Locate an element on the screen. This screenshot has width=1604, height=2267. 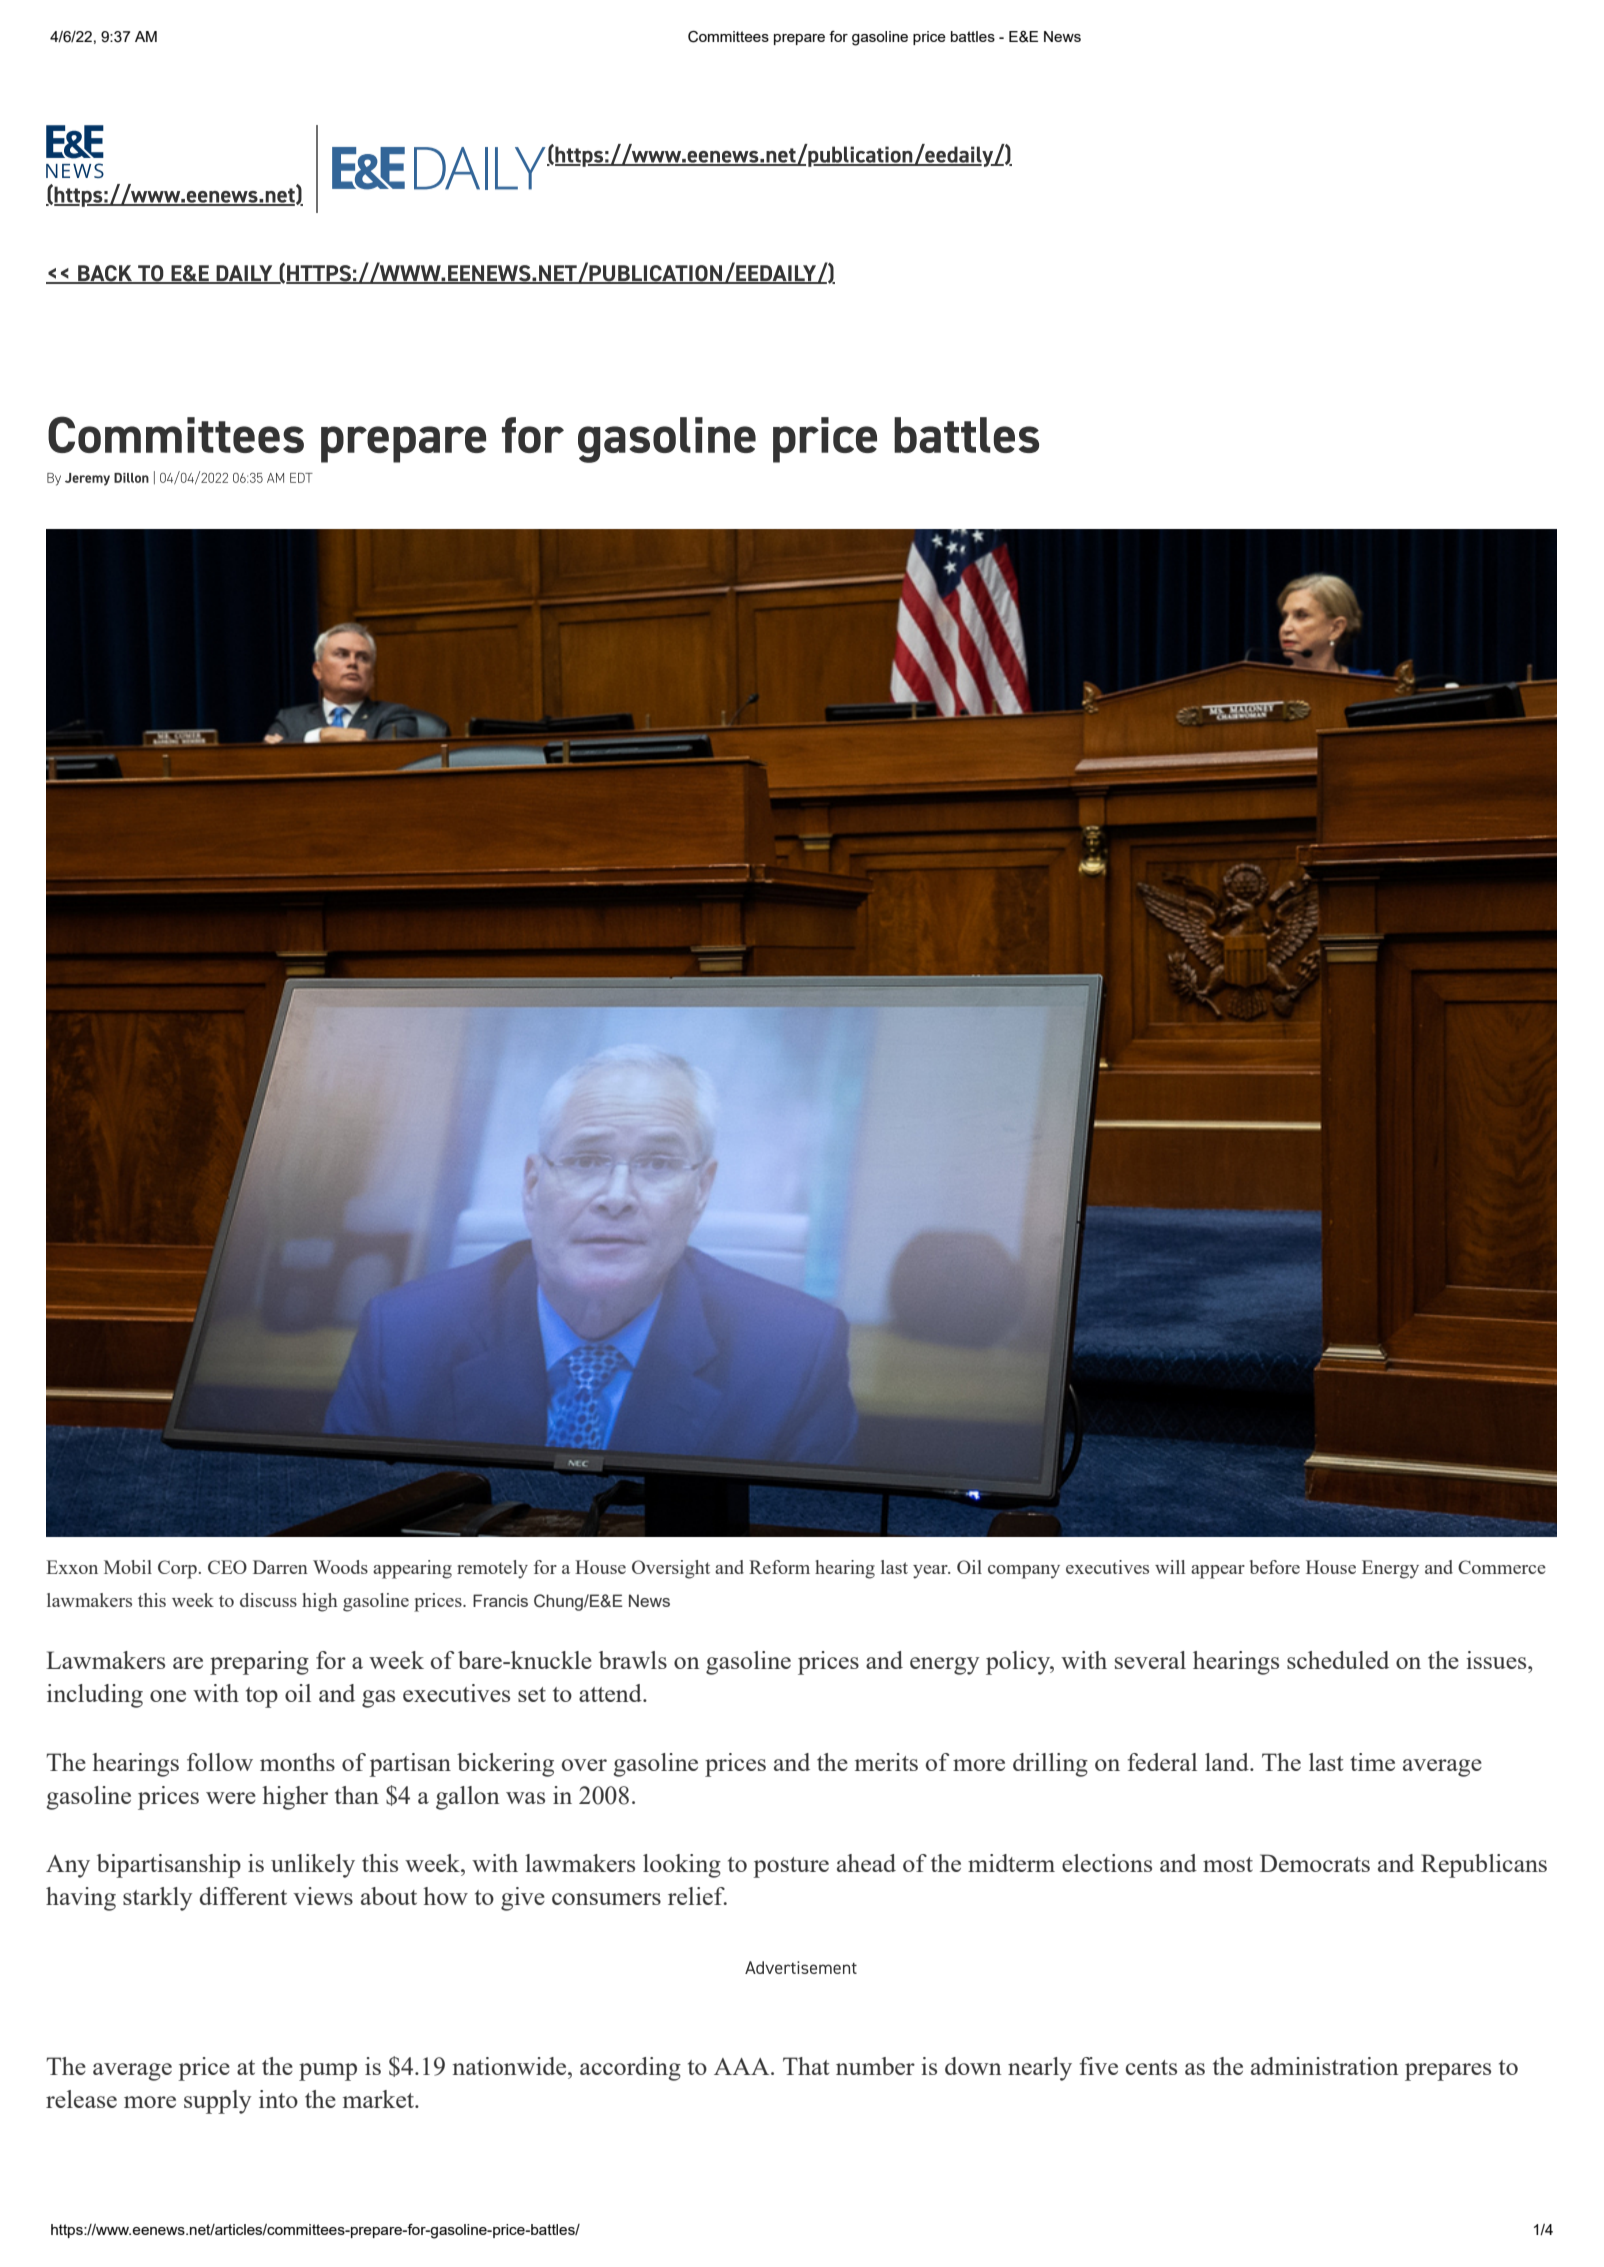
EDT is located at coordinates (301, 478).
